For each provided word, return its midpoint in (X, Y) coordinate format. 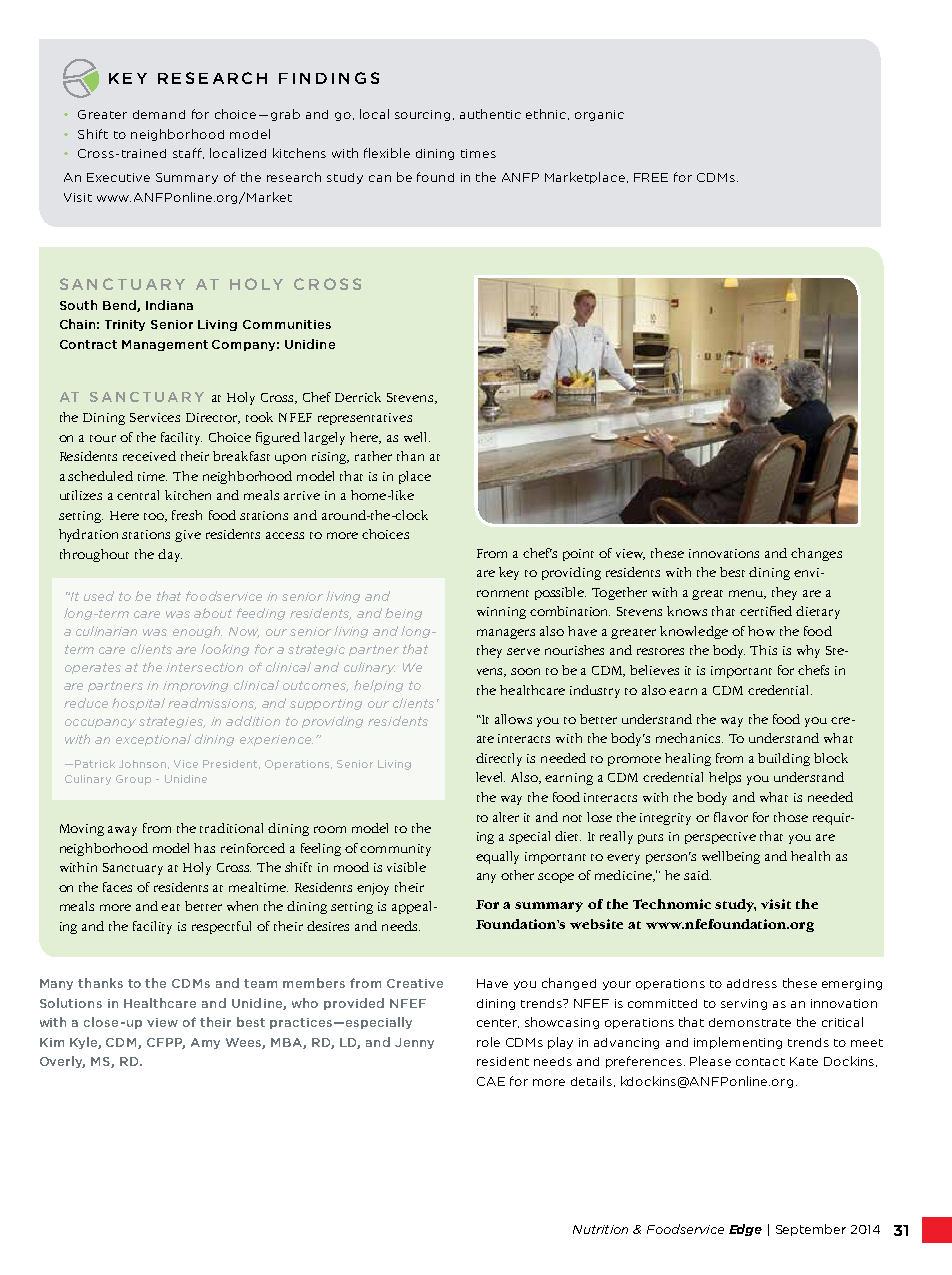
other (517, 875)
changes (816, 554)
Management (165, 345)
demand (159, 114)
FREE (651, 177)
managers (506, 634)
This (763, 650)
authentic (490, 114)
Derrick (358, 397)
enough (197, 632)
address (752, 983)
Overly (62, 1062)
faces (117, 887)
